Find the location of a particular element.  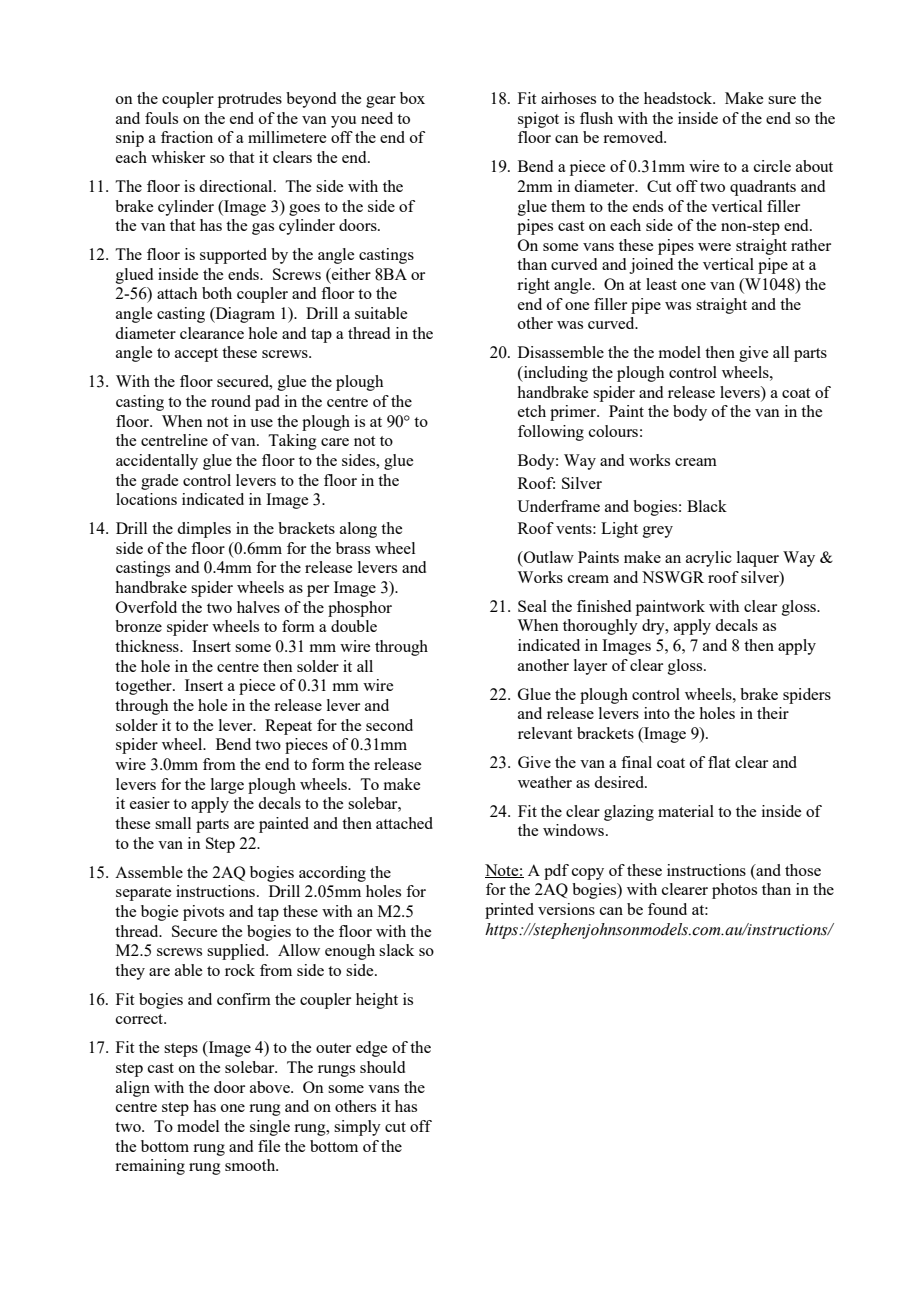

acrylic is located at coordinates (709, 559).
